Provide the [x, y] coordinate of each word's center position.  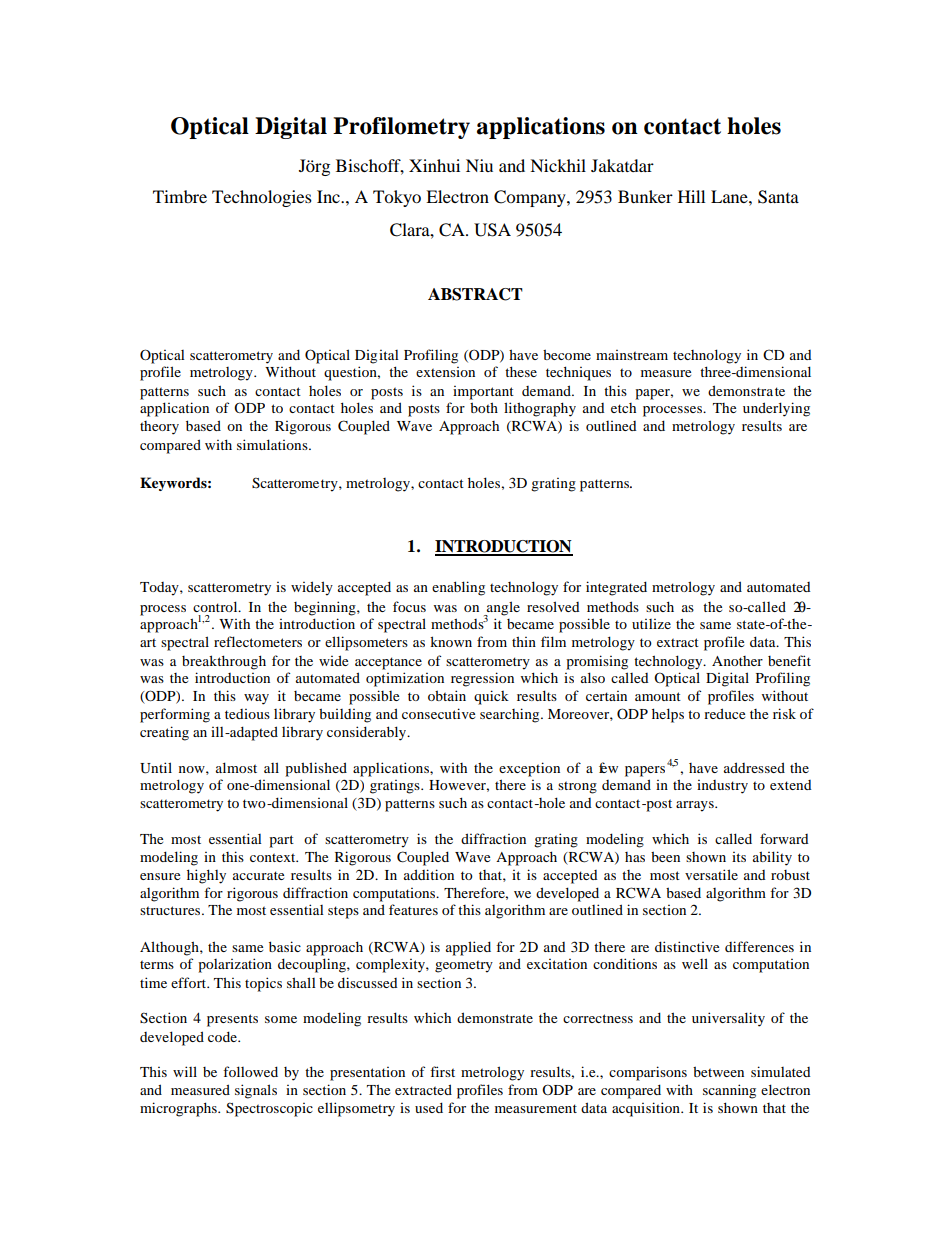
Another [737, 661]
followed [250, 1071]
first [442, 1071]
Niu [479, 165]
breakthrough [224, 662]
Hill [691, 196]
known [451, 641]
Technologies [262, 198]
